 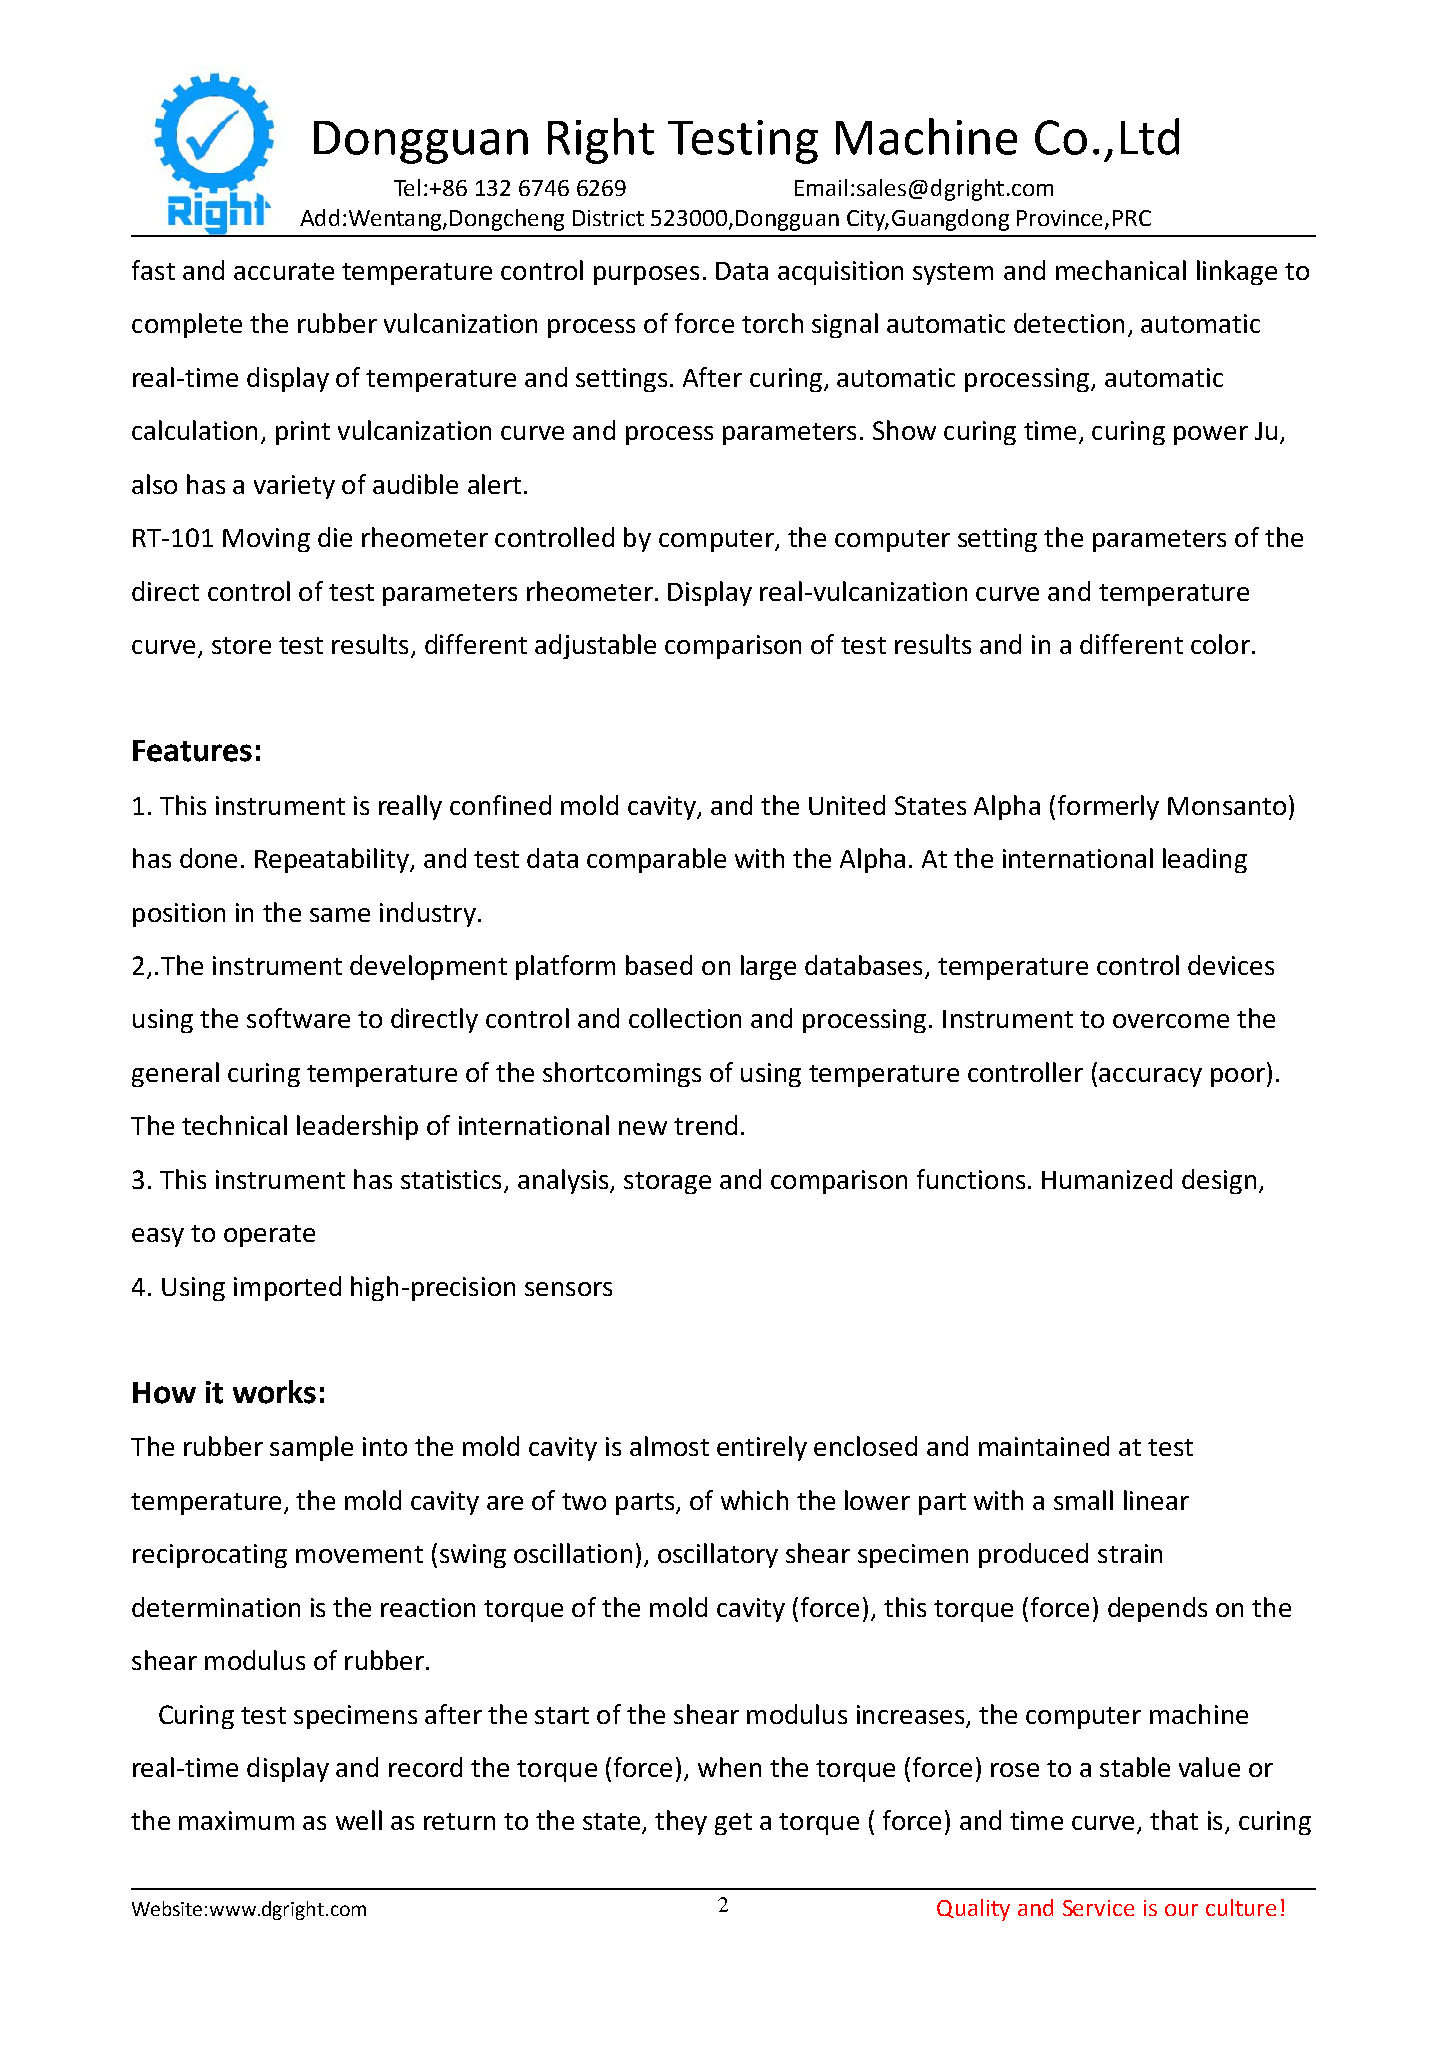 I want to click on software, so click(x=298, y=1018).
